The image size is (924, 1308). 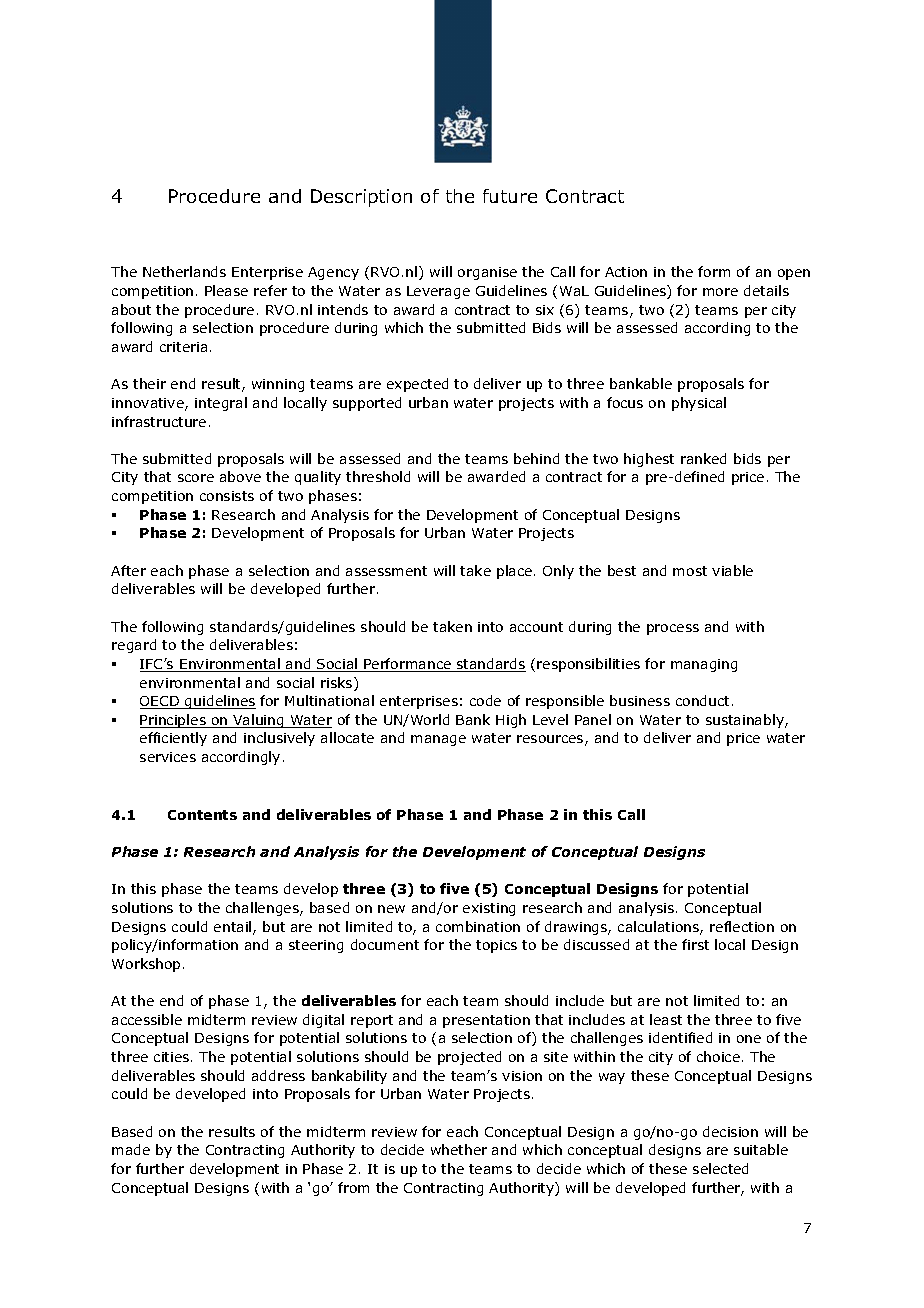 What do you see at coordinates (196, 478) in the image?
I see `score` at bounding box center [196, 478].
